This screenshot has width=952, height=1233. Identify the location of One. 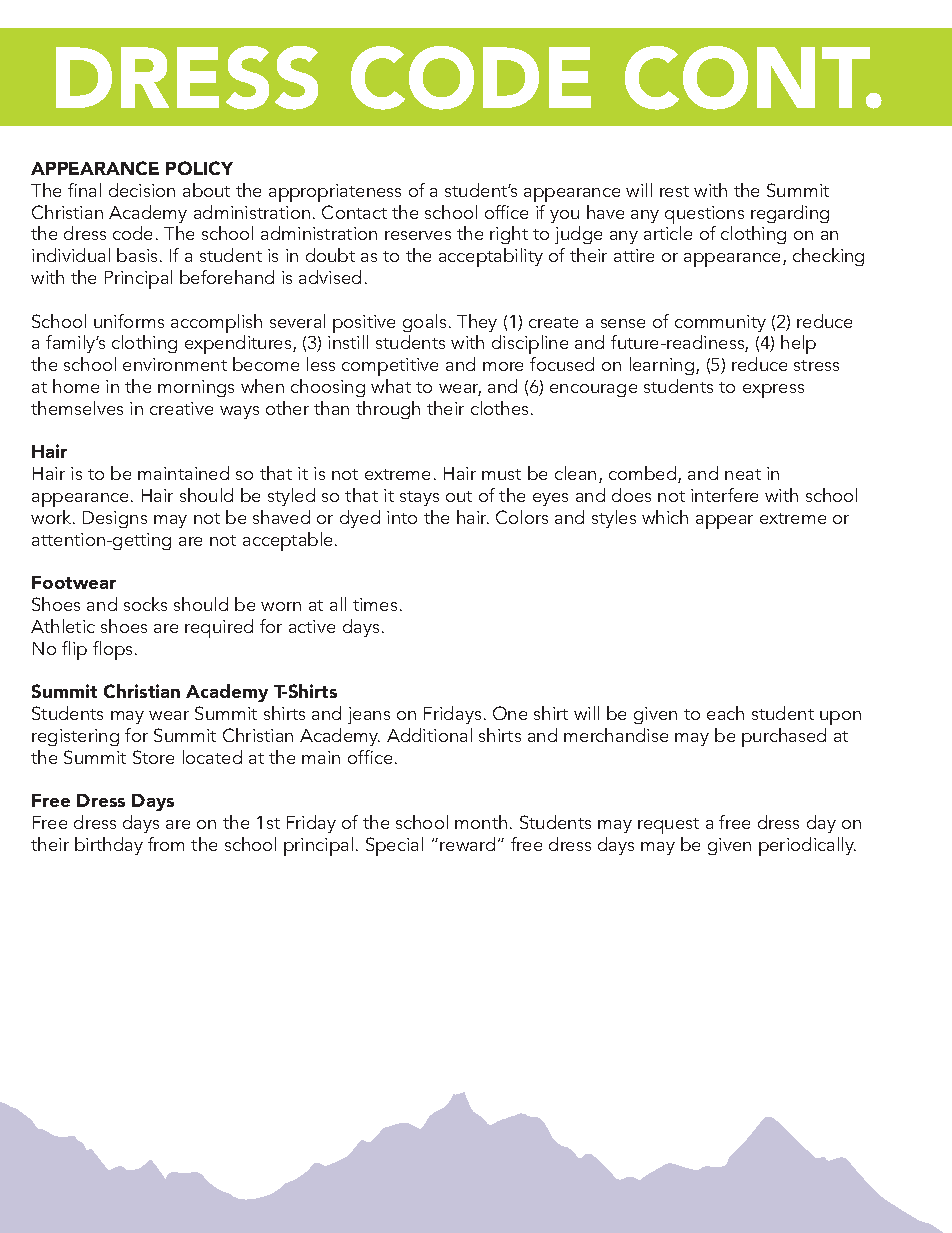
(510, 713).
